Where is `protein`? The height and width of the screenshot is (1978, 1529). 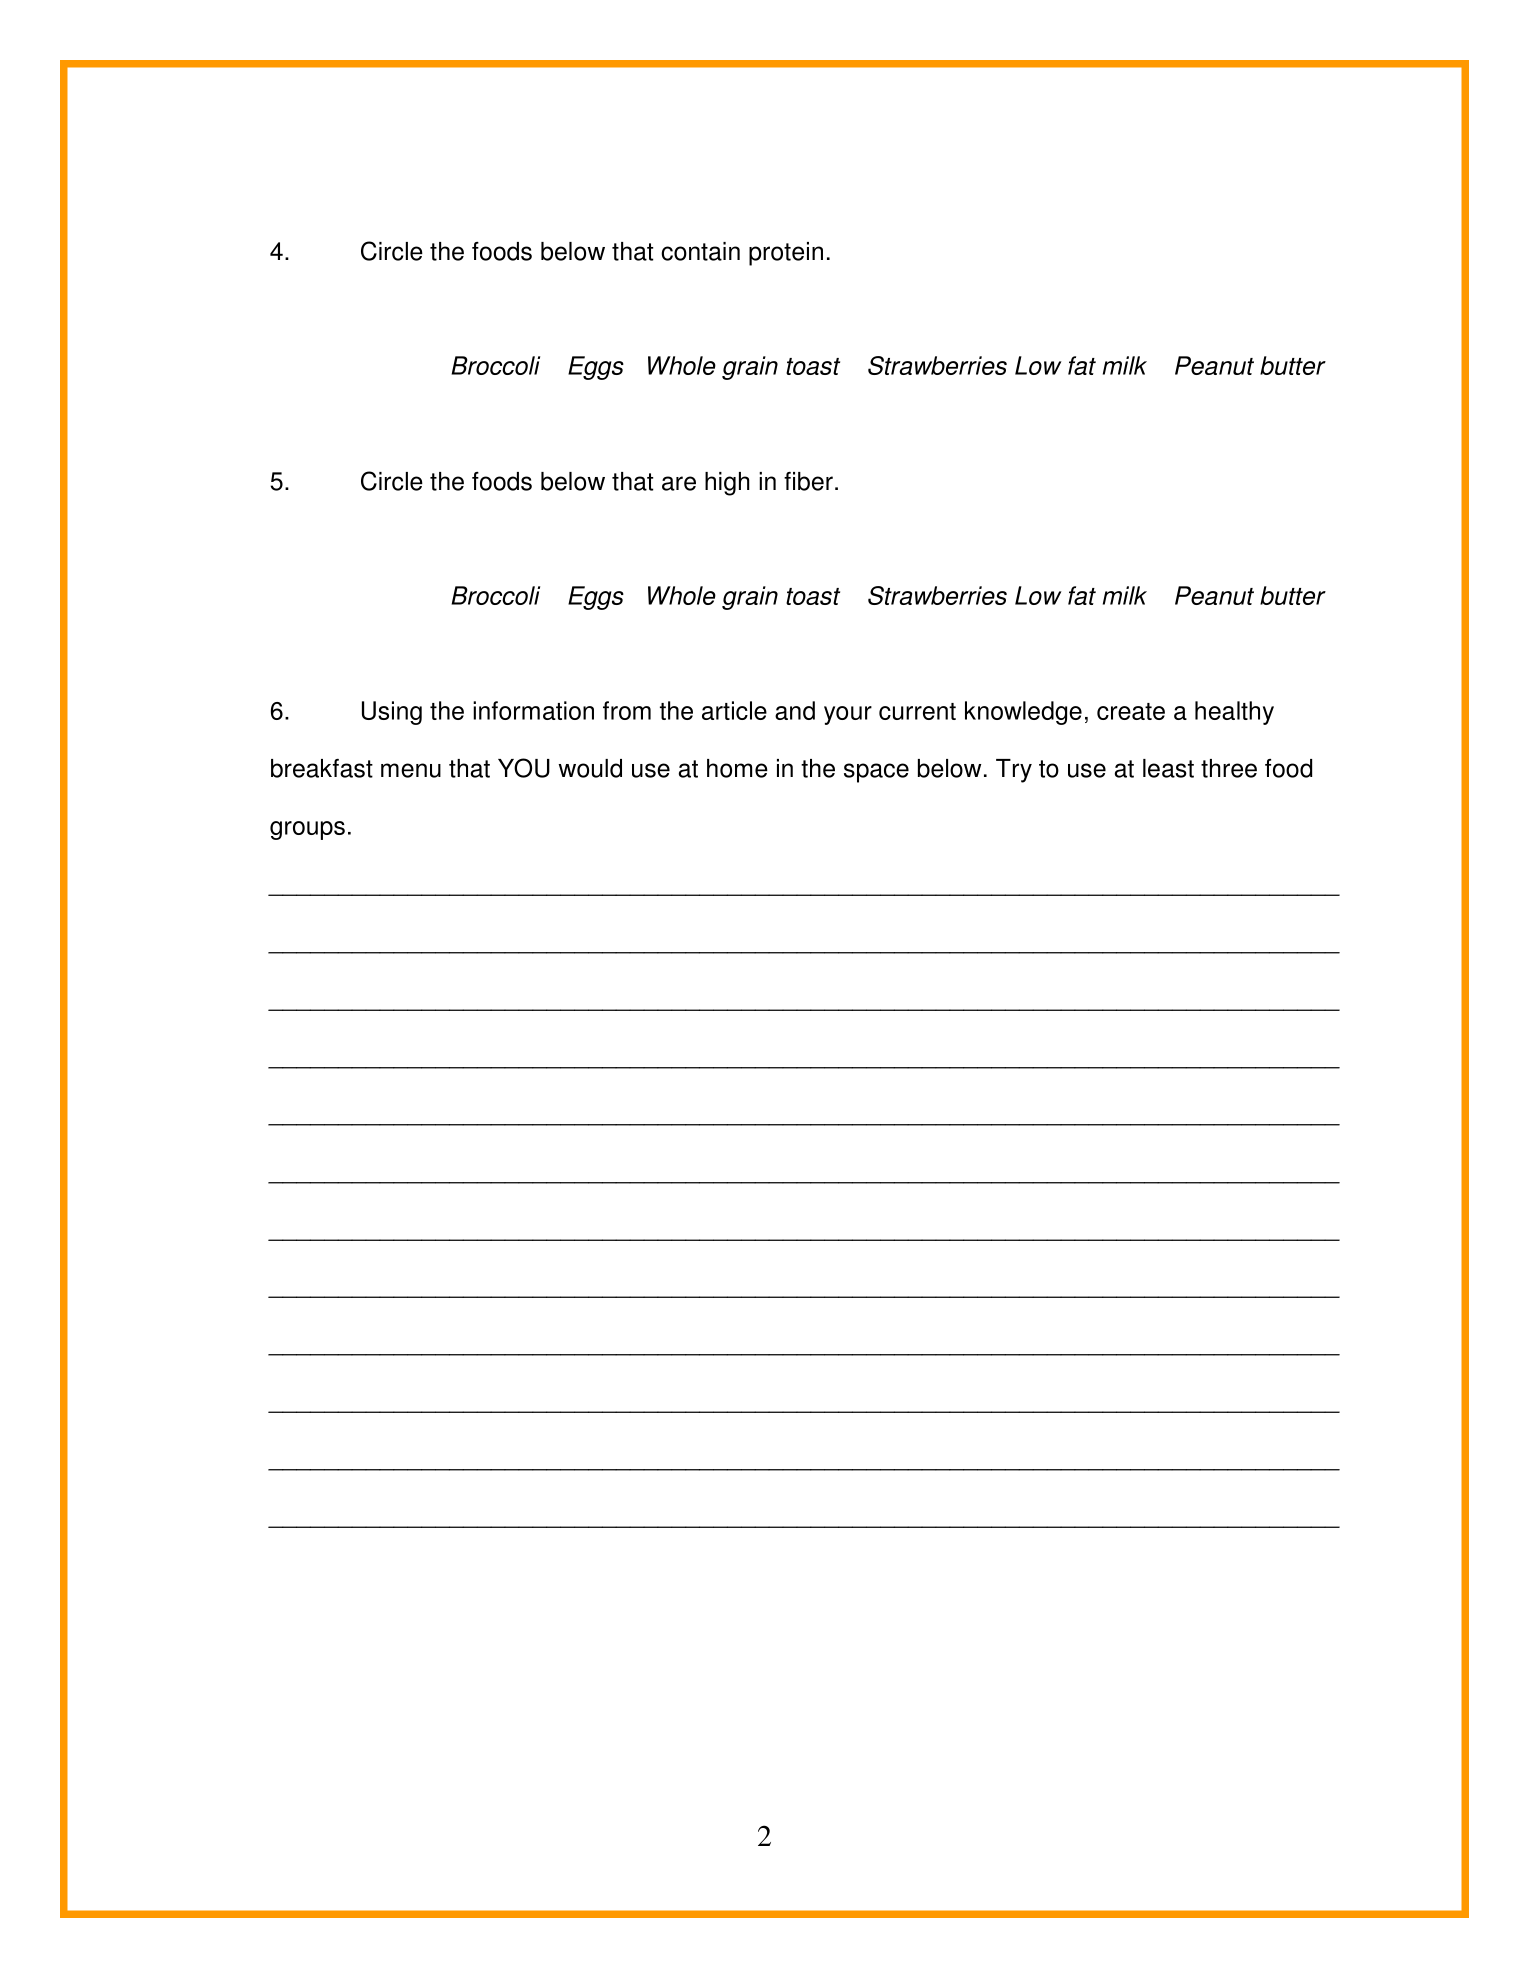
protein is located at coordinates (786, 254).
